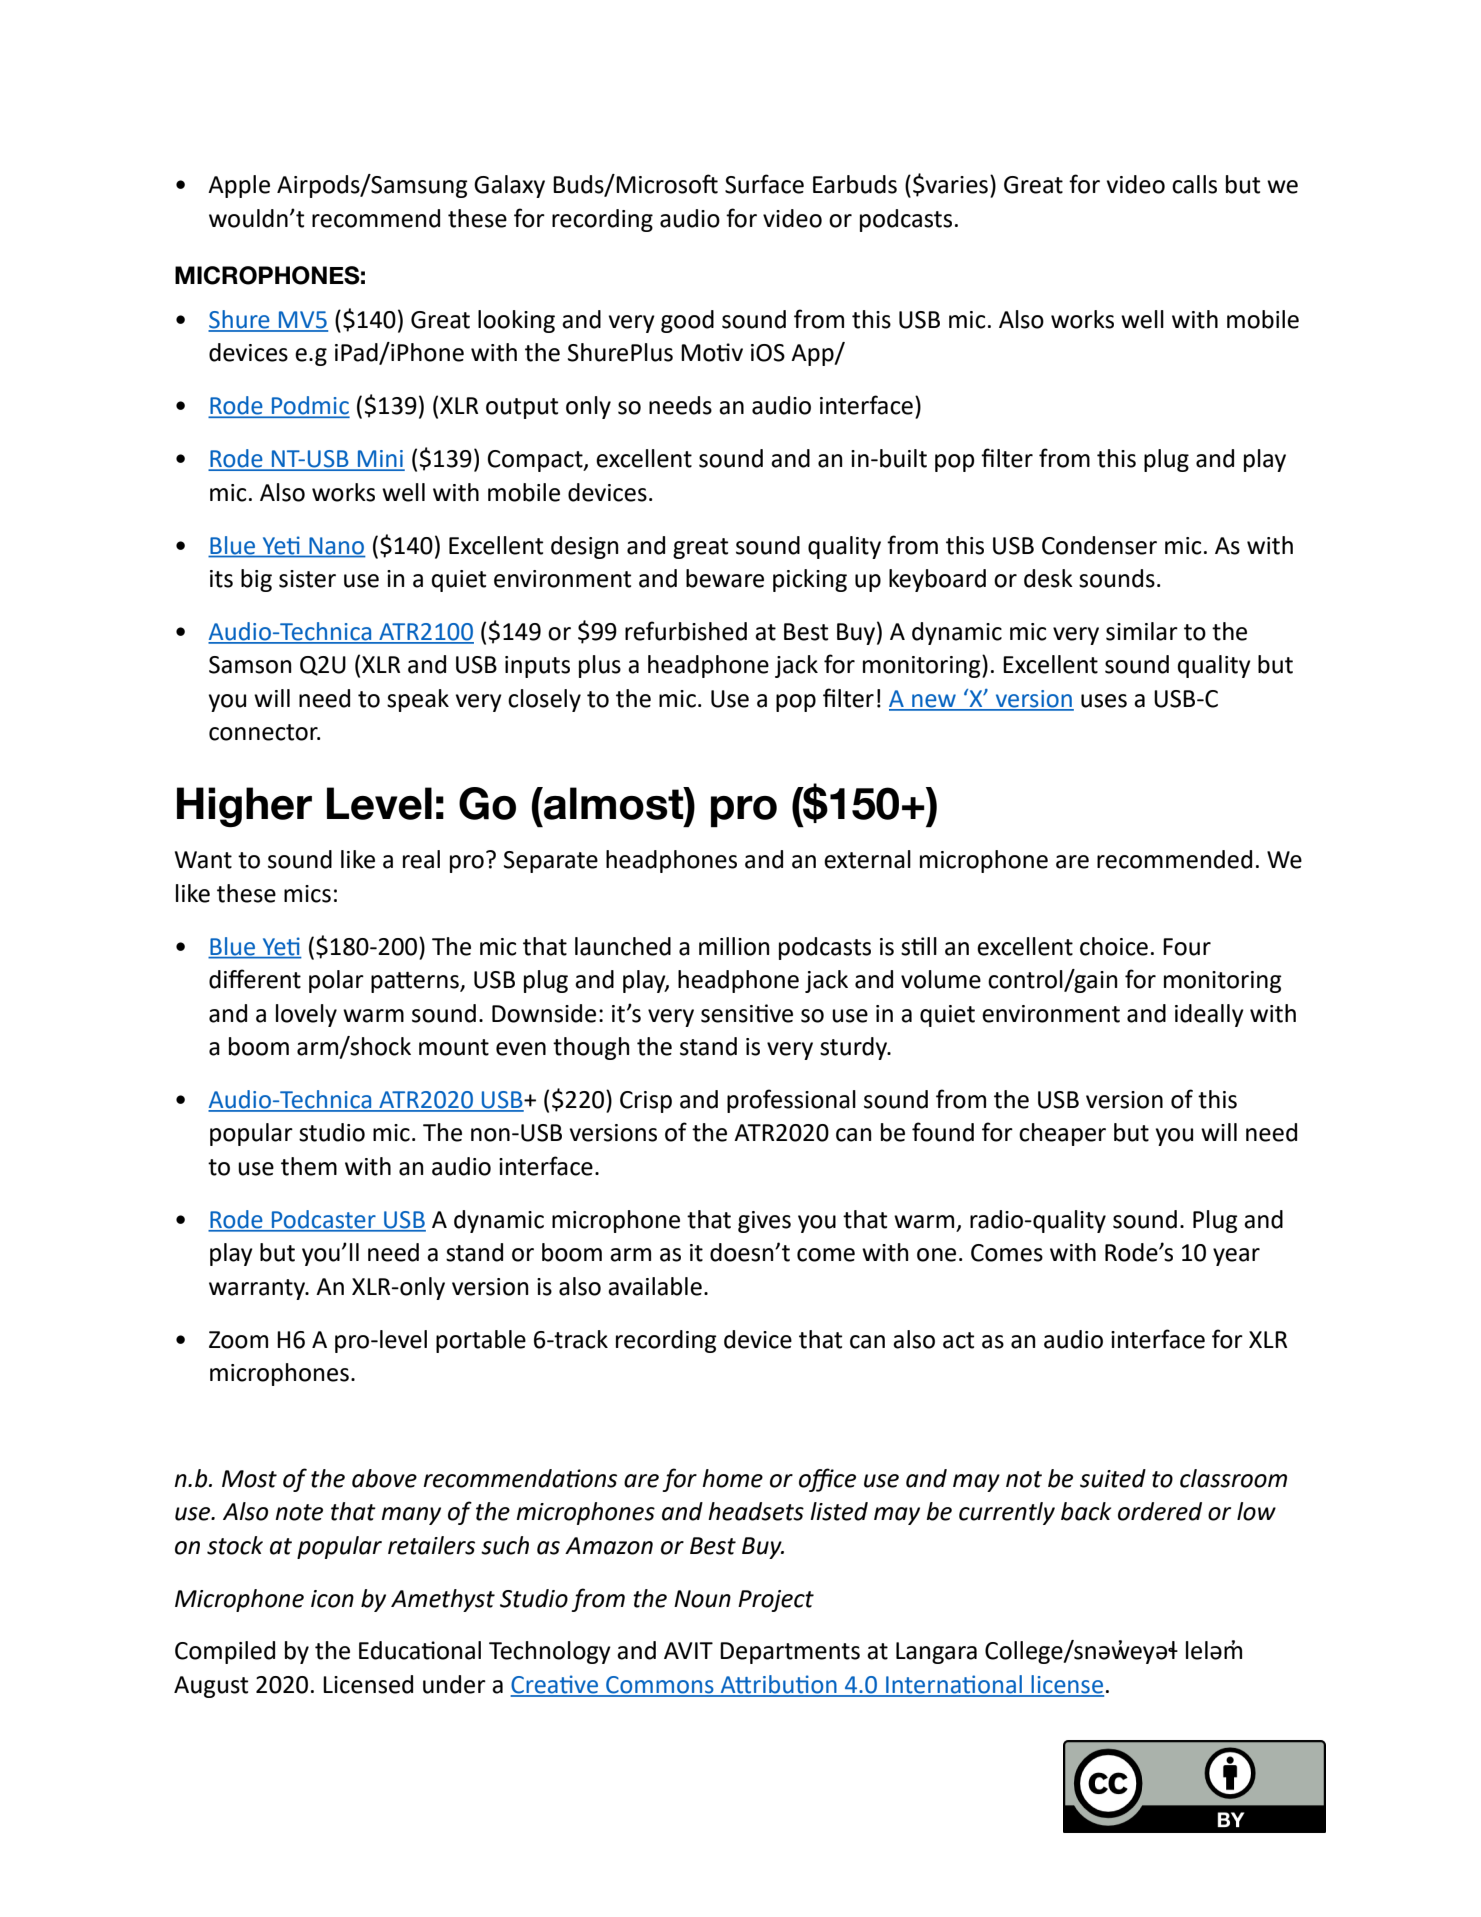 This image has width=1481, height=1917. Describe the element at coordinates (1160, 1511) in the image. I see `ordered` at that location.
